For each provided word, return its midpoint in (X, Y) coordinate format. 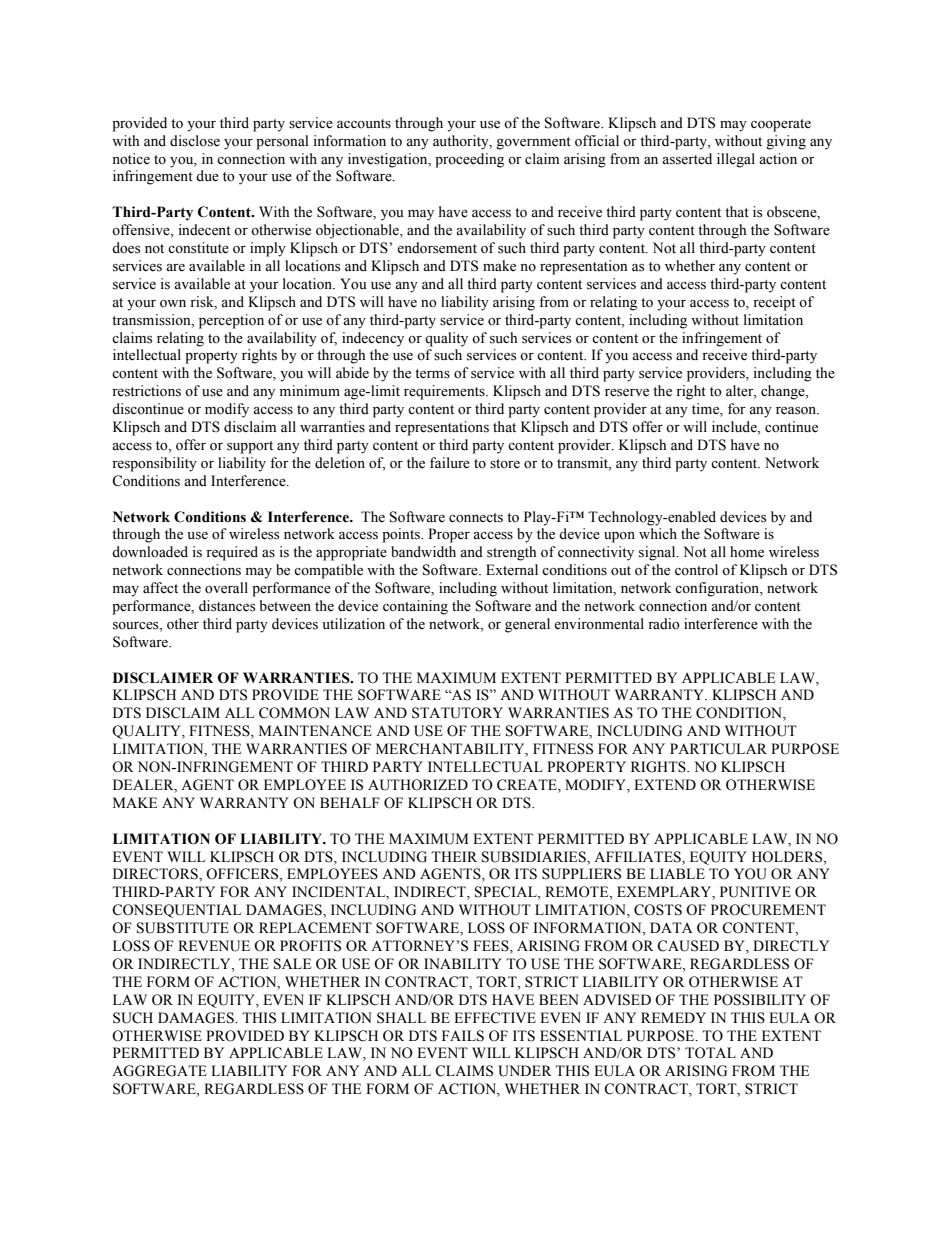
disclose (195, 141)
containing (415, 607)
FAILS (463, 1036)
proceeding (469, 160)
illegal (736, 160)
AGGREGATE (159, 1071)
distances (227, 606)
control (696, 570)
